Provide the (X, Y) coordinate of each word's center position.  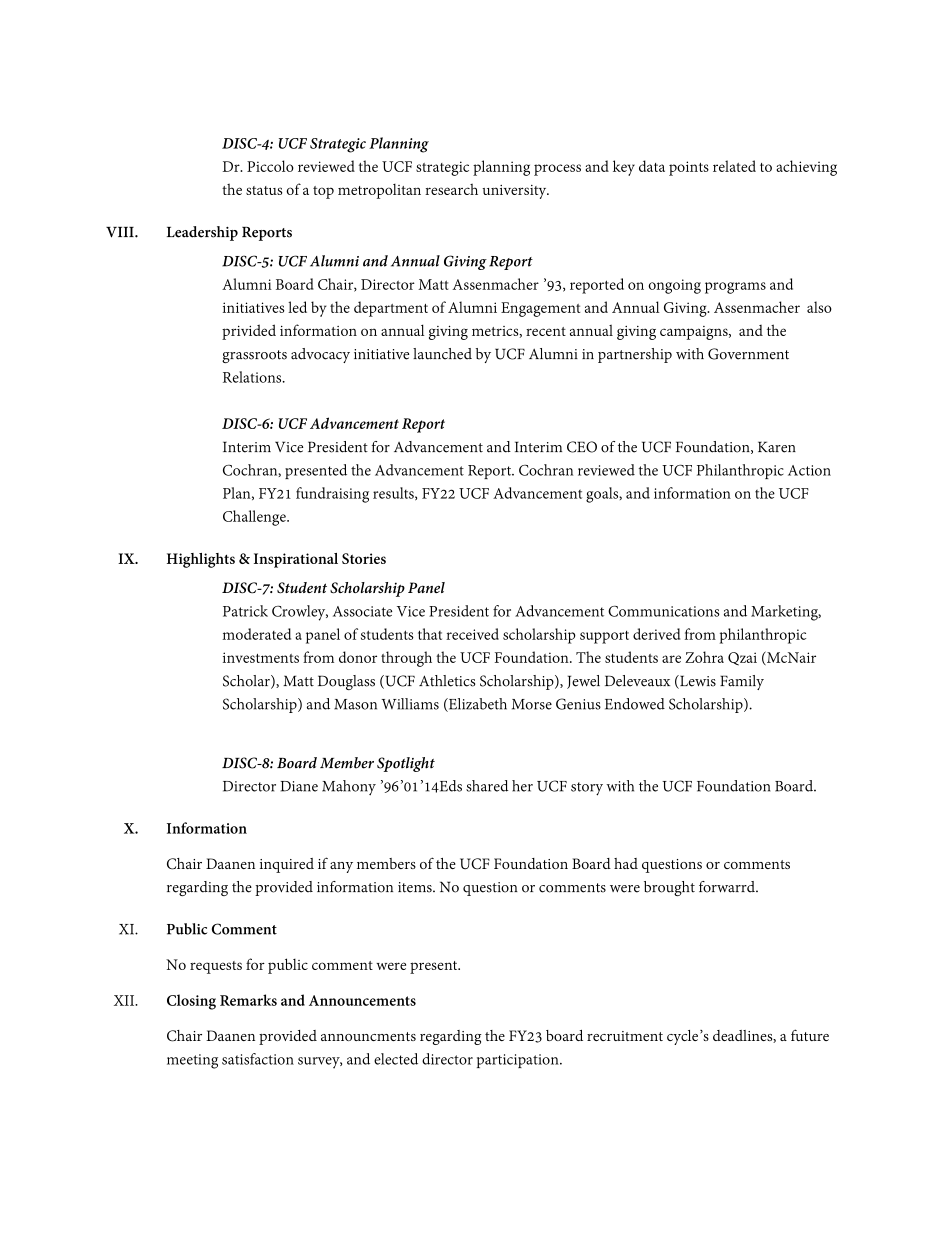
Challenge (255, 518)
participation (519, 1061)
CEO (582, 447)
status (264, 190)
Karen (777, 447)
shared (487, 786)
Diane (299, 786)
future (810, 1035)
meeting (192, 1061)
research (451, 189)
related (734, 166)
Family (742, 682)
